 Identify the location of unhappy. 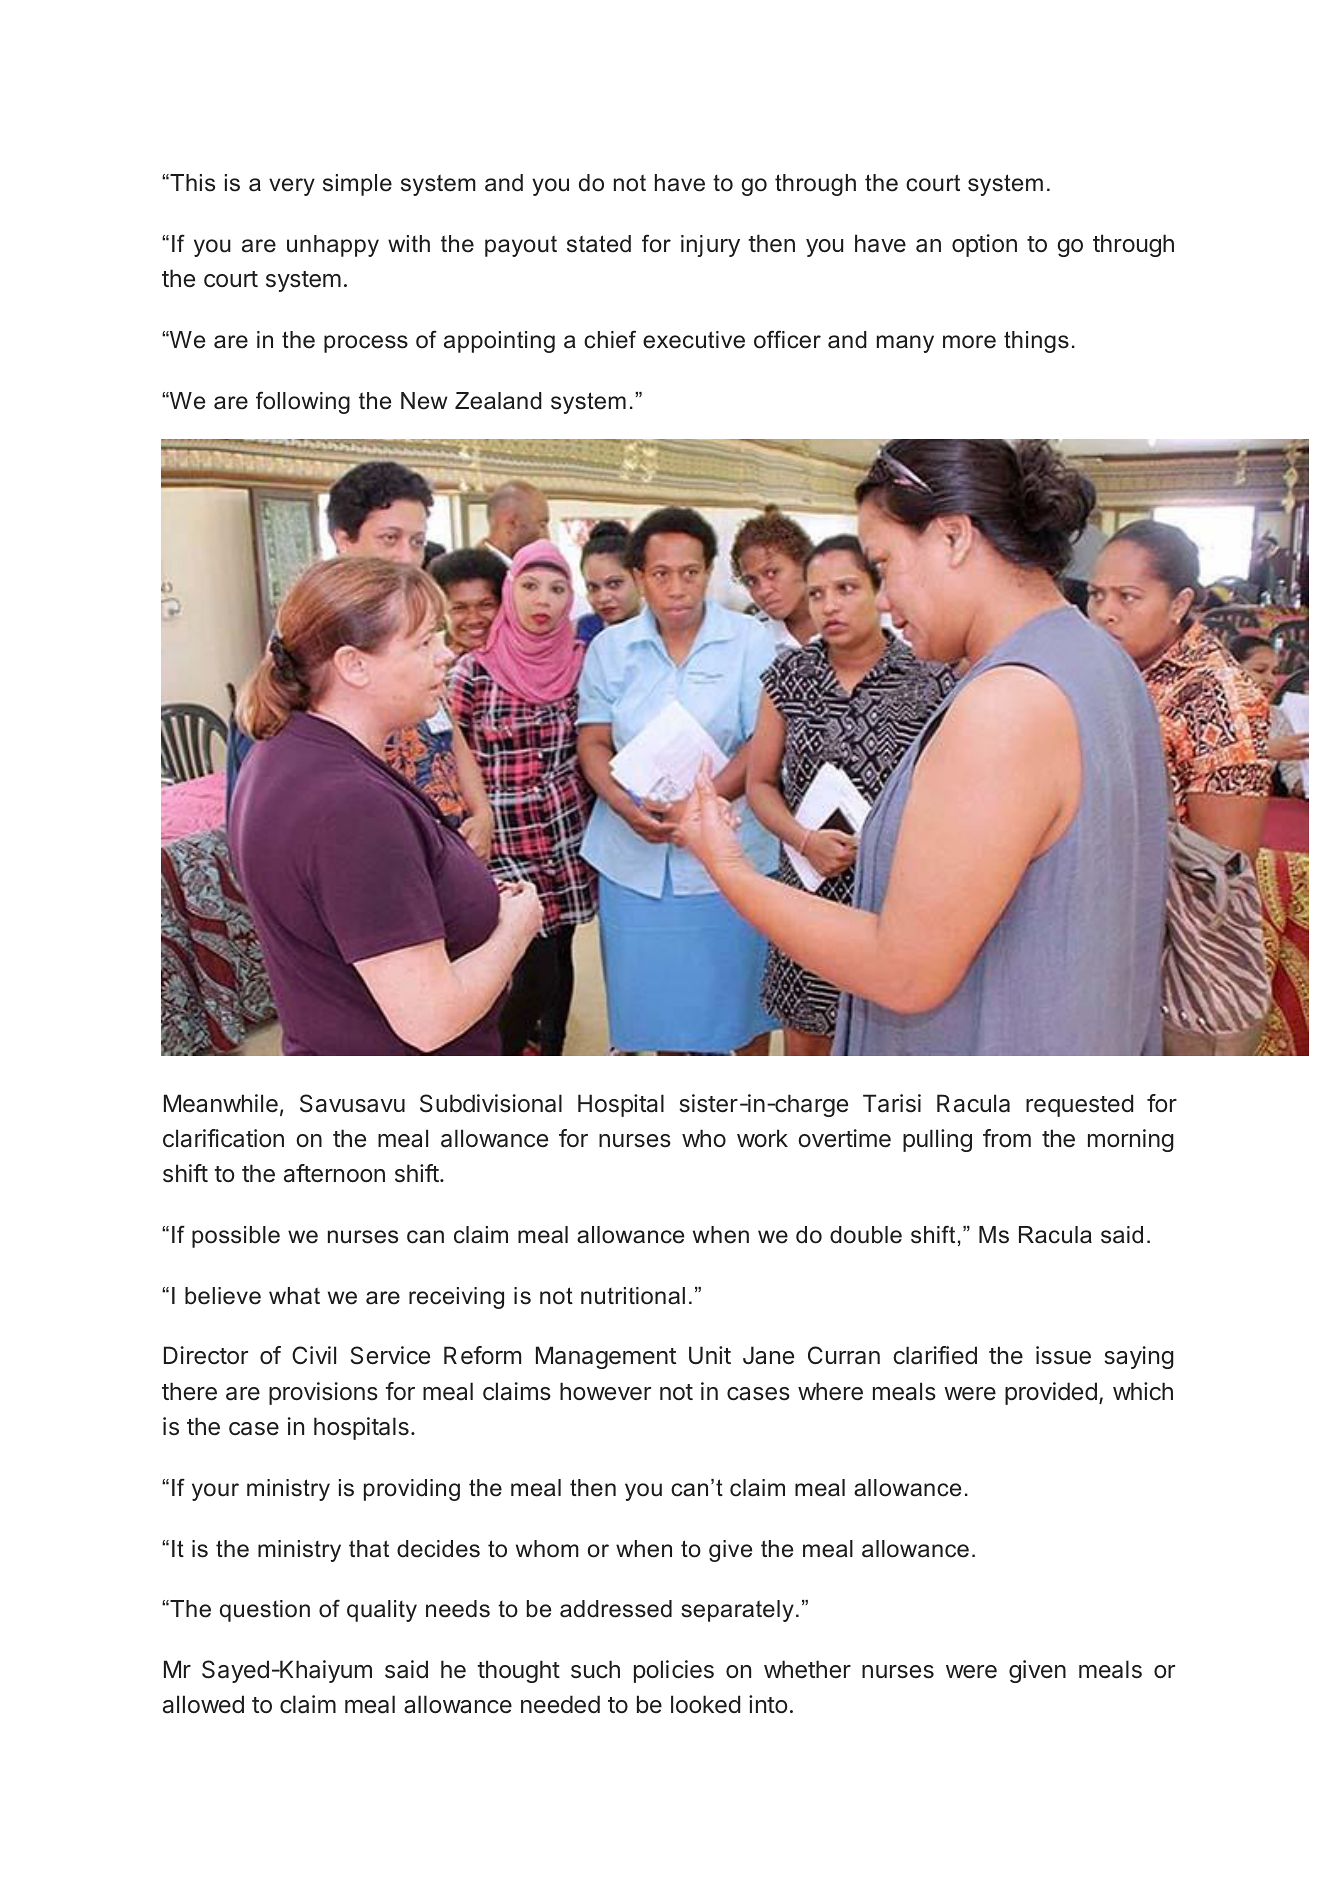
(333, 246).
